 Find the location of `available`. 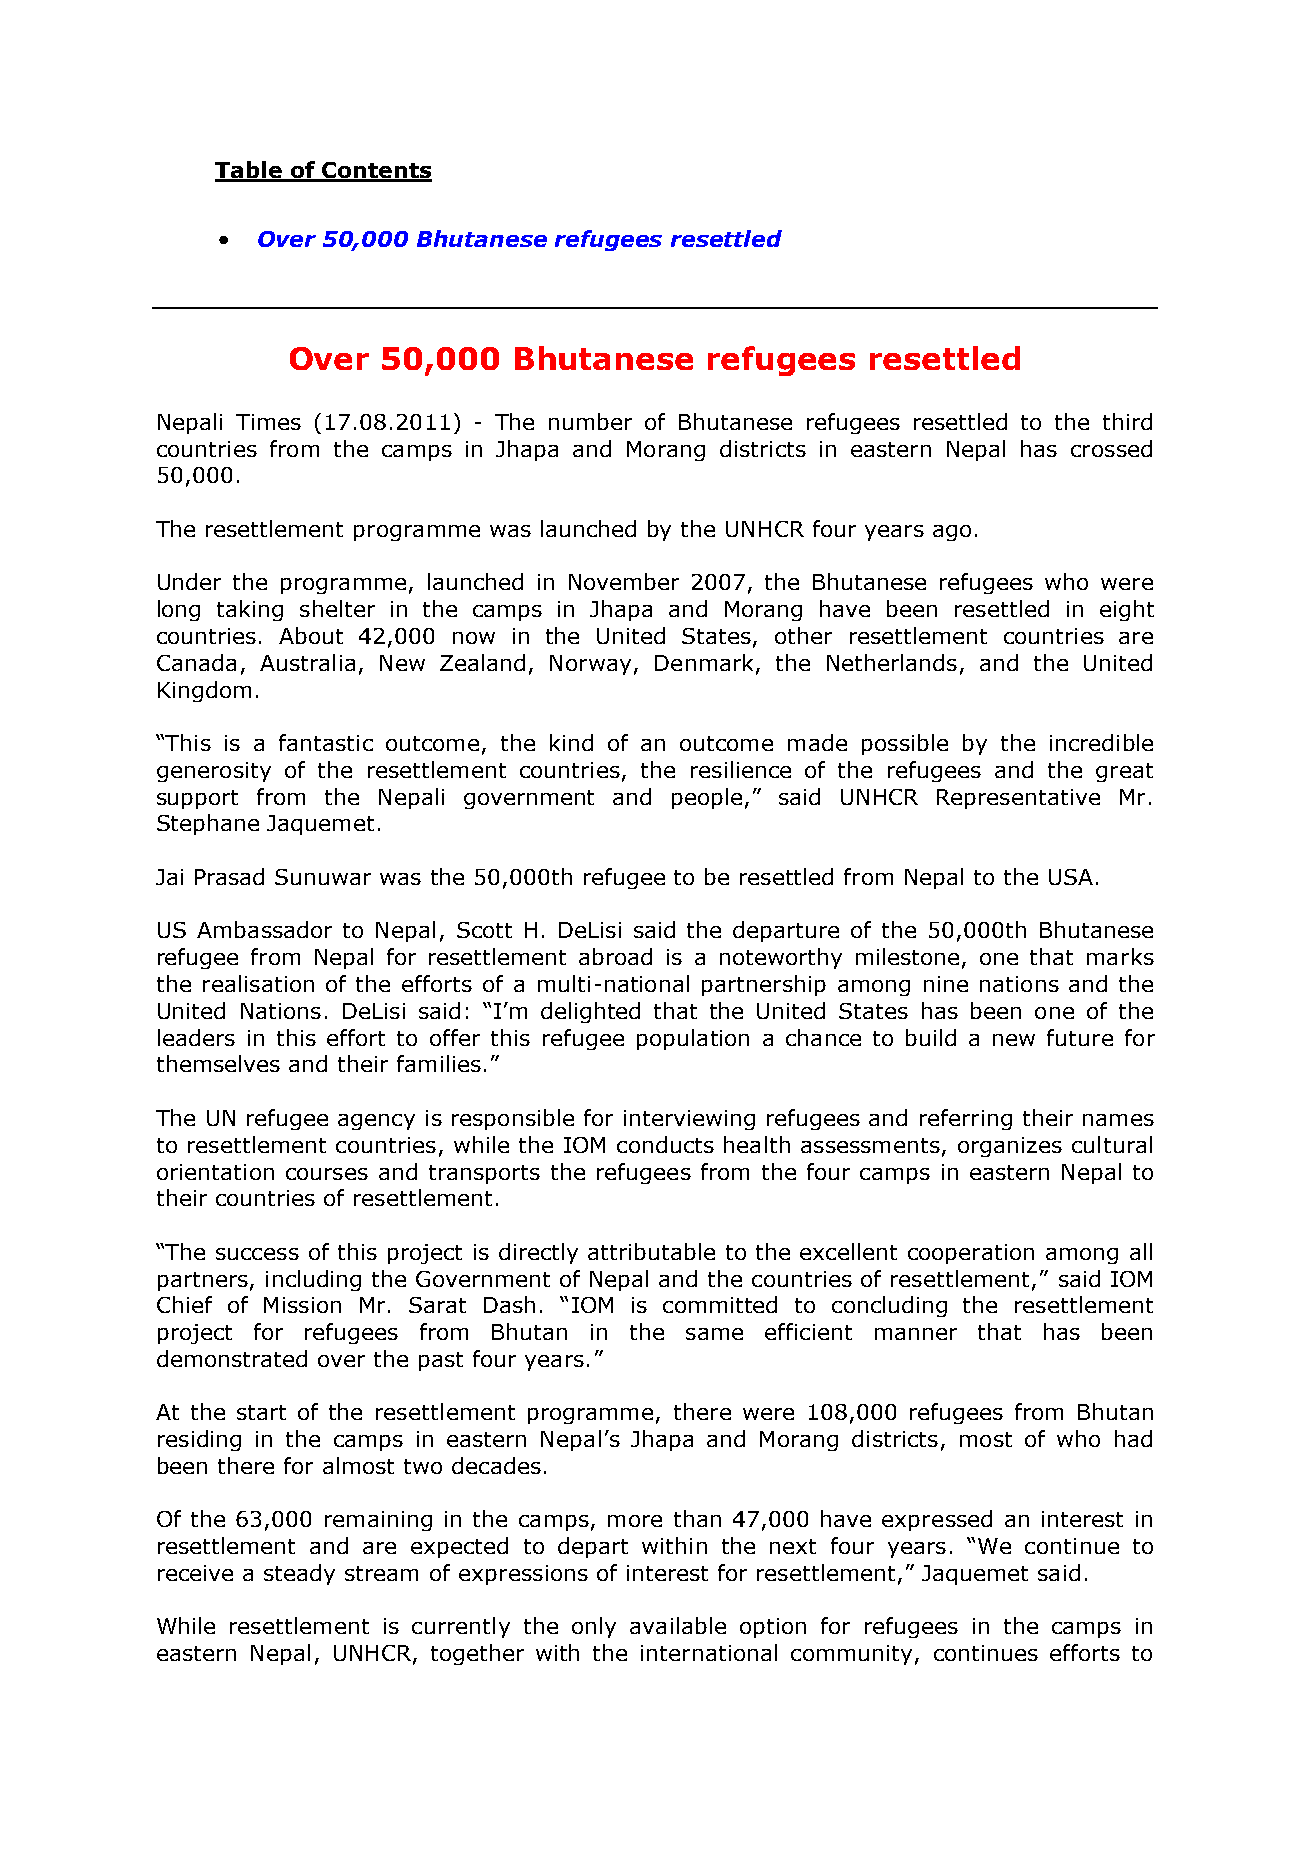

available is located at coordinates (678, 1625).
